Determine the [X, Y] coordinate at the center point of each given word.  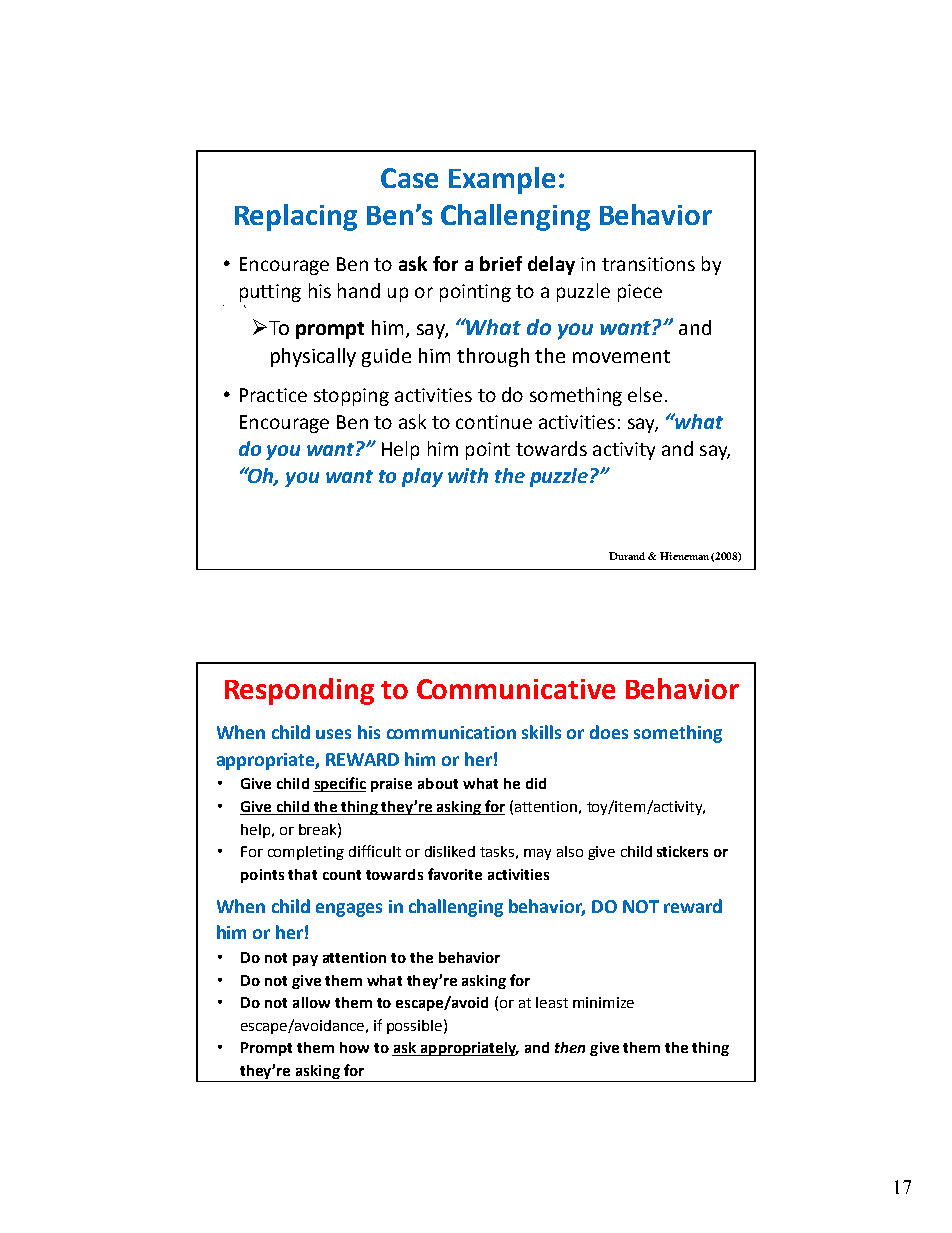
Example [502, 180]
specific [339, 784]
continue [494, 422]
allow [311, 1002]
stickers [682, 851]
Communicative [516, 689]
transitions [648, 264]
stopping [351, 397]
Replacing [296, 217]
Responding [299, 691]
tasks [497, 851]
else [645, 394]
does [609, 732]
